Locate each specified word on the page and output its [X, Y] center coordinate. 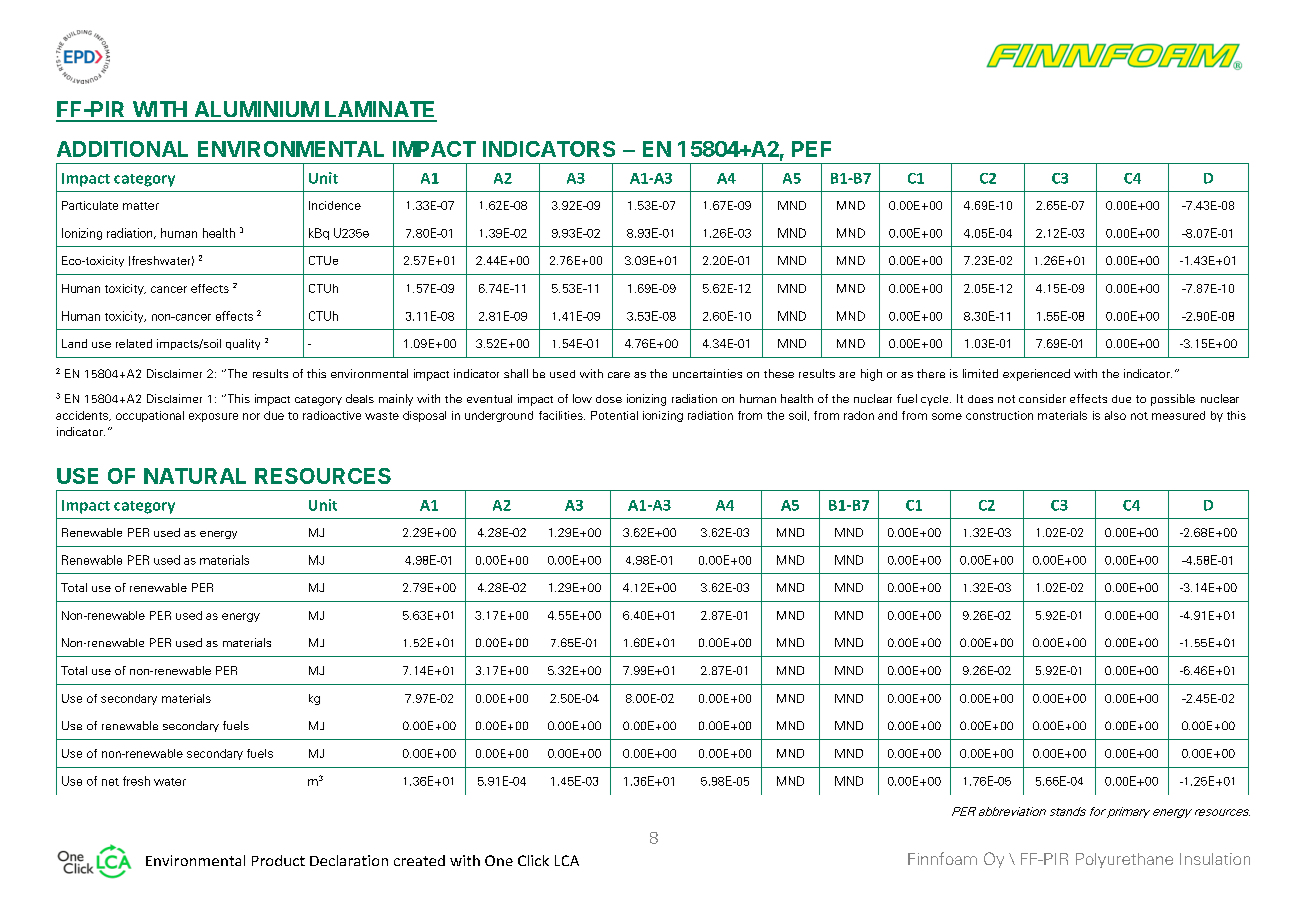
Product [278, 860]
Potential [614, 415]
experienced [1036, 375]
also [1115, 415]
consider [1042, 398]
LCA [567, 860]
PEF [811, 149]
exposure [213, 417]
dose [609, 399]
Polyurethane [1124, 860]
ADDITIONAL [122, 149]
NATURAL [195, 476]
